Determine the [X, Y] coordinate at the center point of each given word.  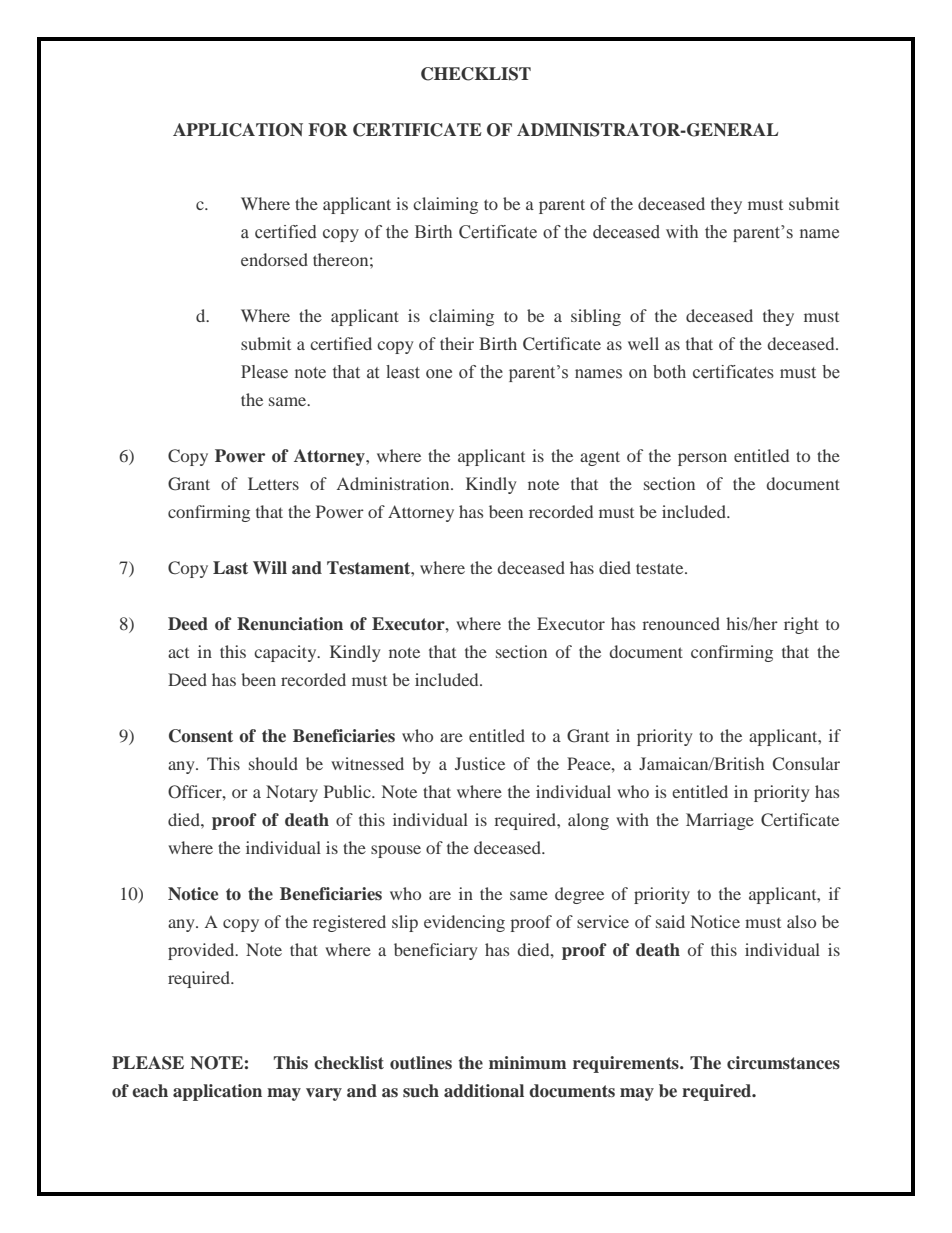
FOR [328, 130]
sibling [596, 317]
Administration [394, 483]
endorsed [274, 259]
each [150, 1090]
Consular [806, 764]
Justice [480, 763]
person [702, 459]
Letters [273, 483]
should [273, 763]
